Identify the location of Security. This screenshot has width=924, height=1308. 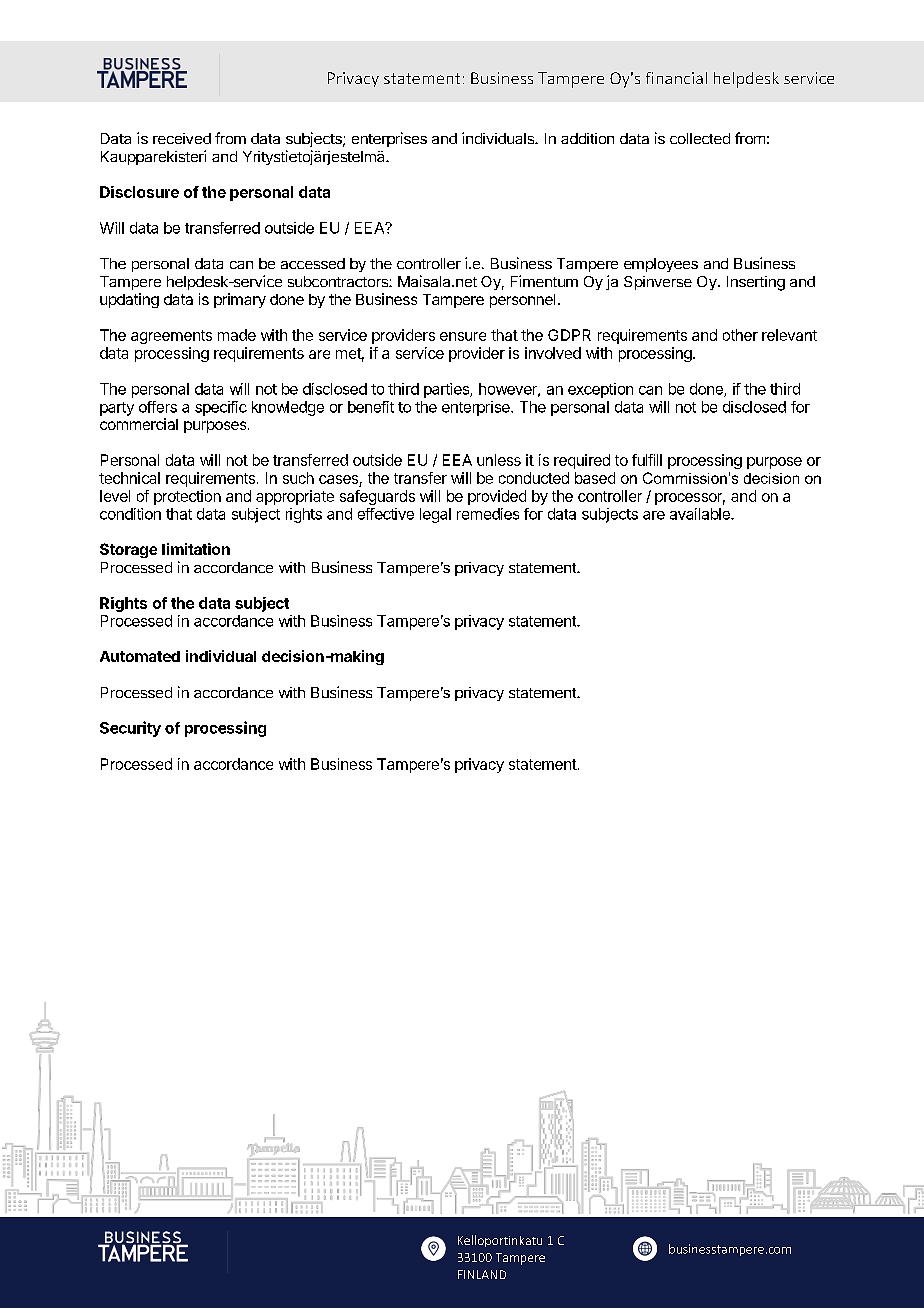
(130, 729).
